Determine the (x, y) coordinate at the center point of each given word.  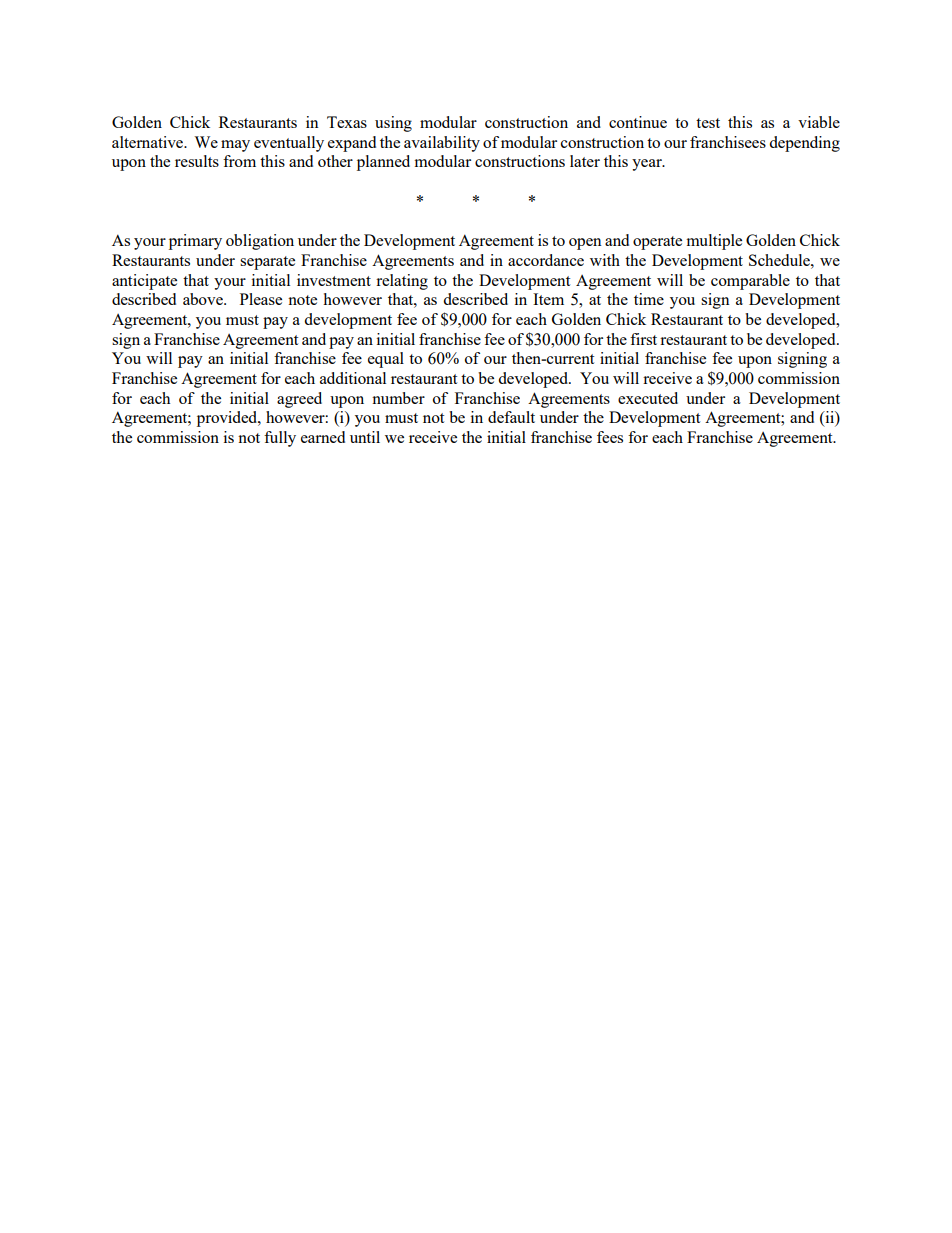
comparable (750, 282)
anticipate (144, 282)
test (708, 123)
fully (280, 439)
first (643, 339)
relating (402, 282)
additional (353, 378)
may (235, 146)
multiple (714, 242)
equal (386, 360)
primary (195, 242)
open (585, 244)
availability (442, 144)
